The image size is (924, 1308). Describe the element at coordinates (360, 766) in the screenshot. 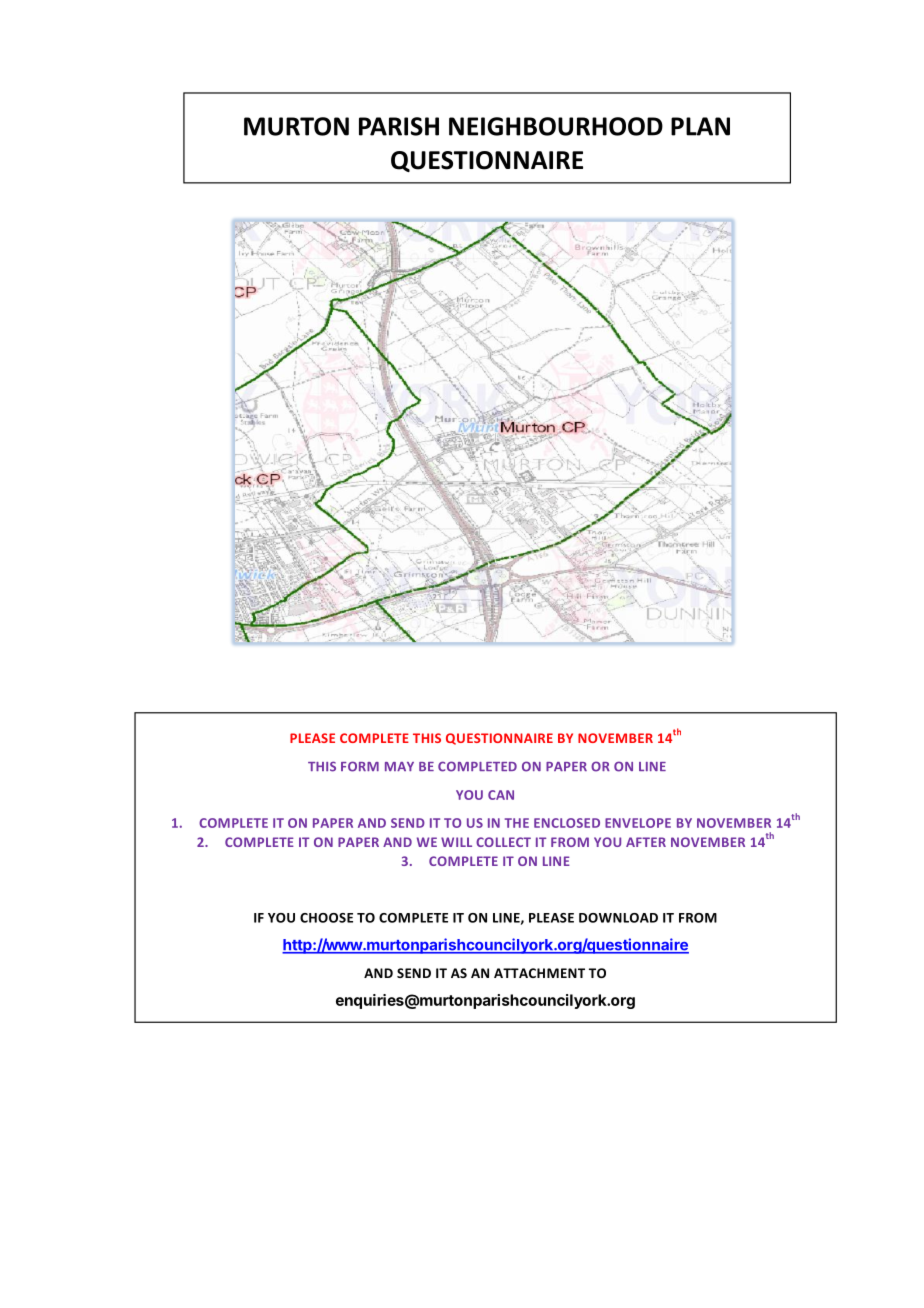

I see `FORM` at that location.
